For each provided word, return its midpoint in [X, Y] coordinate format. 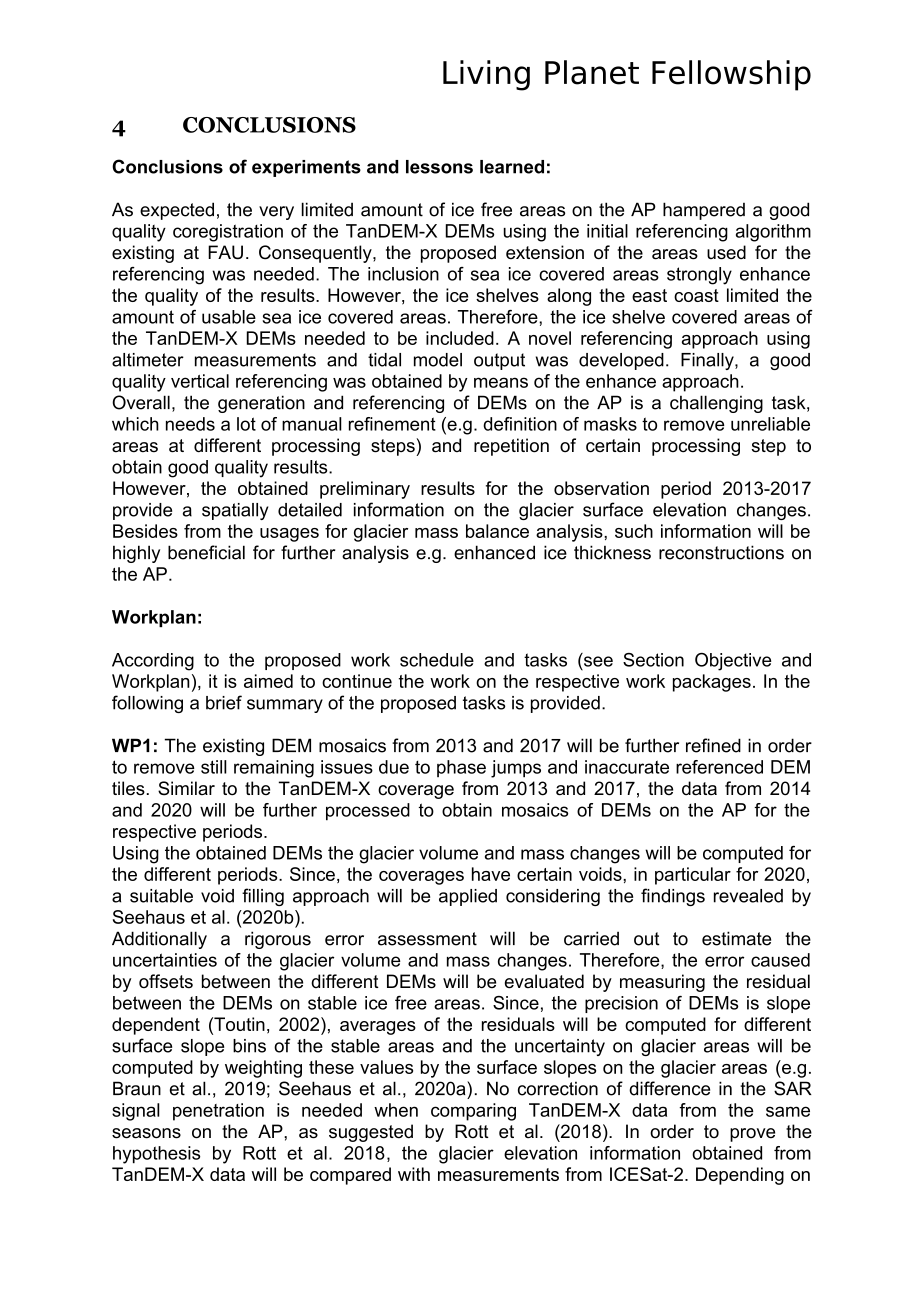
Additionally [159, 940]
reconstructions [721, 552]
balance [497, 531]
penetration [218, 1112]
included [460, 338]
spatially [235, 511]
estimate [736, 938]
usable [229, 317]
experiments [306, 168]
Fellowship [731, 75]
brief [224, 702]
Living [486, 75]
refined [713, 745]
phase [461, 768]
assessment [427, 939]
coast [696, 295]
